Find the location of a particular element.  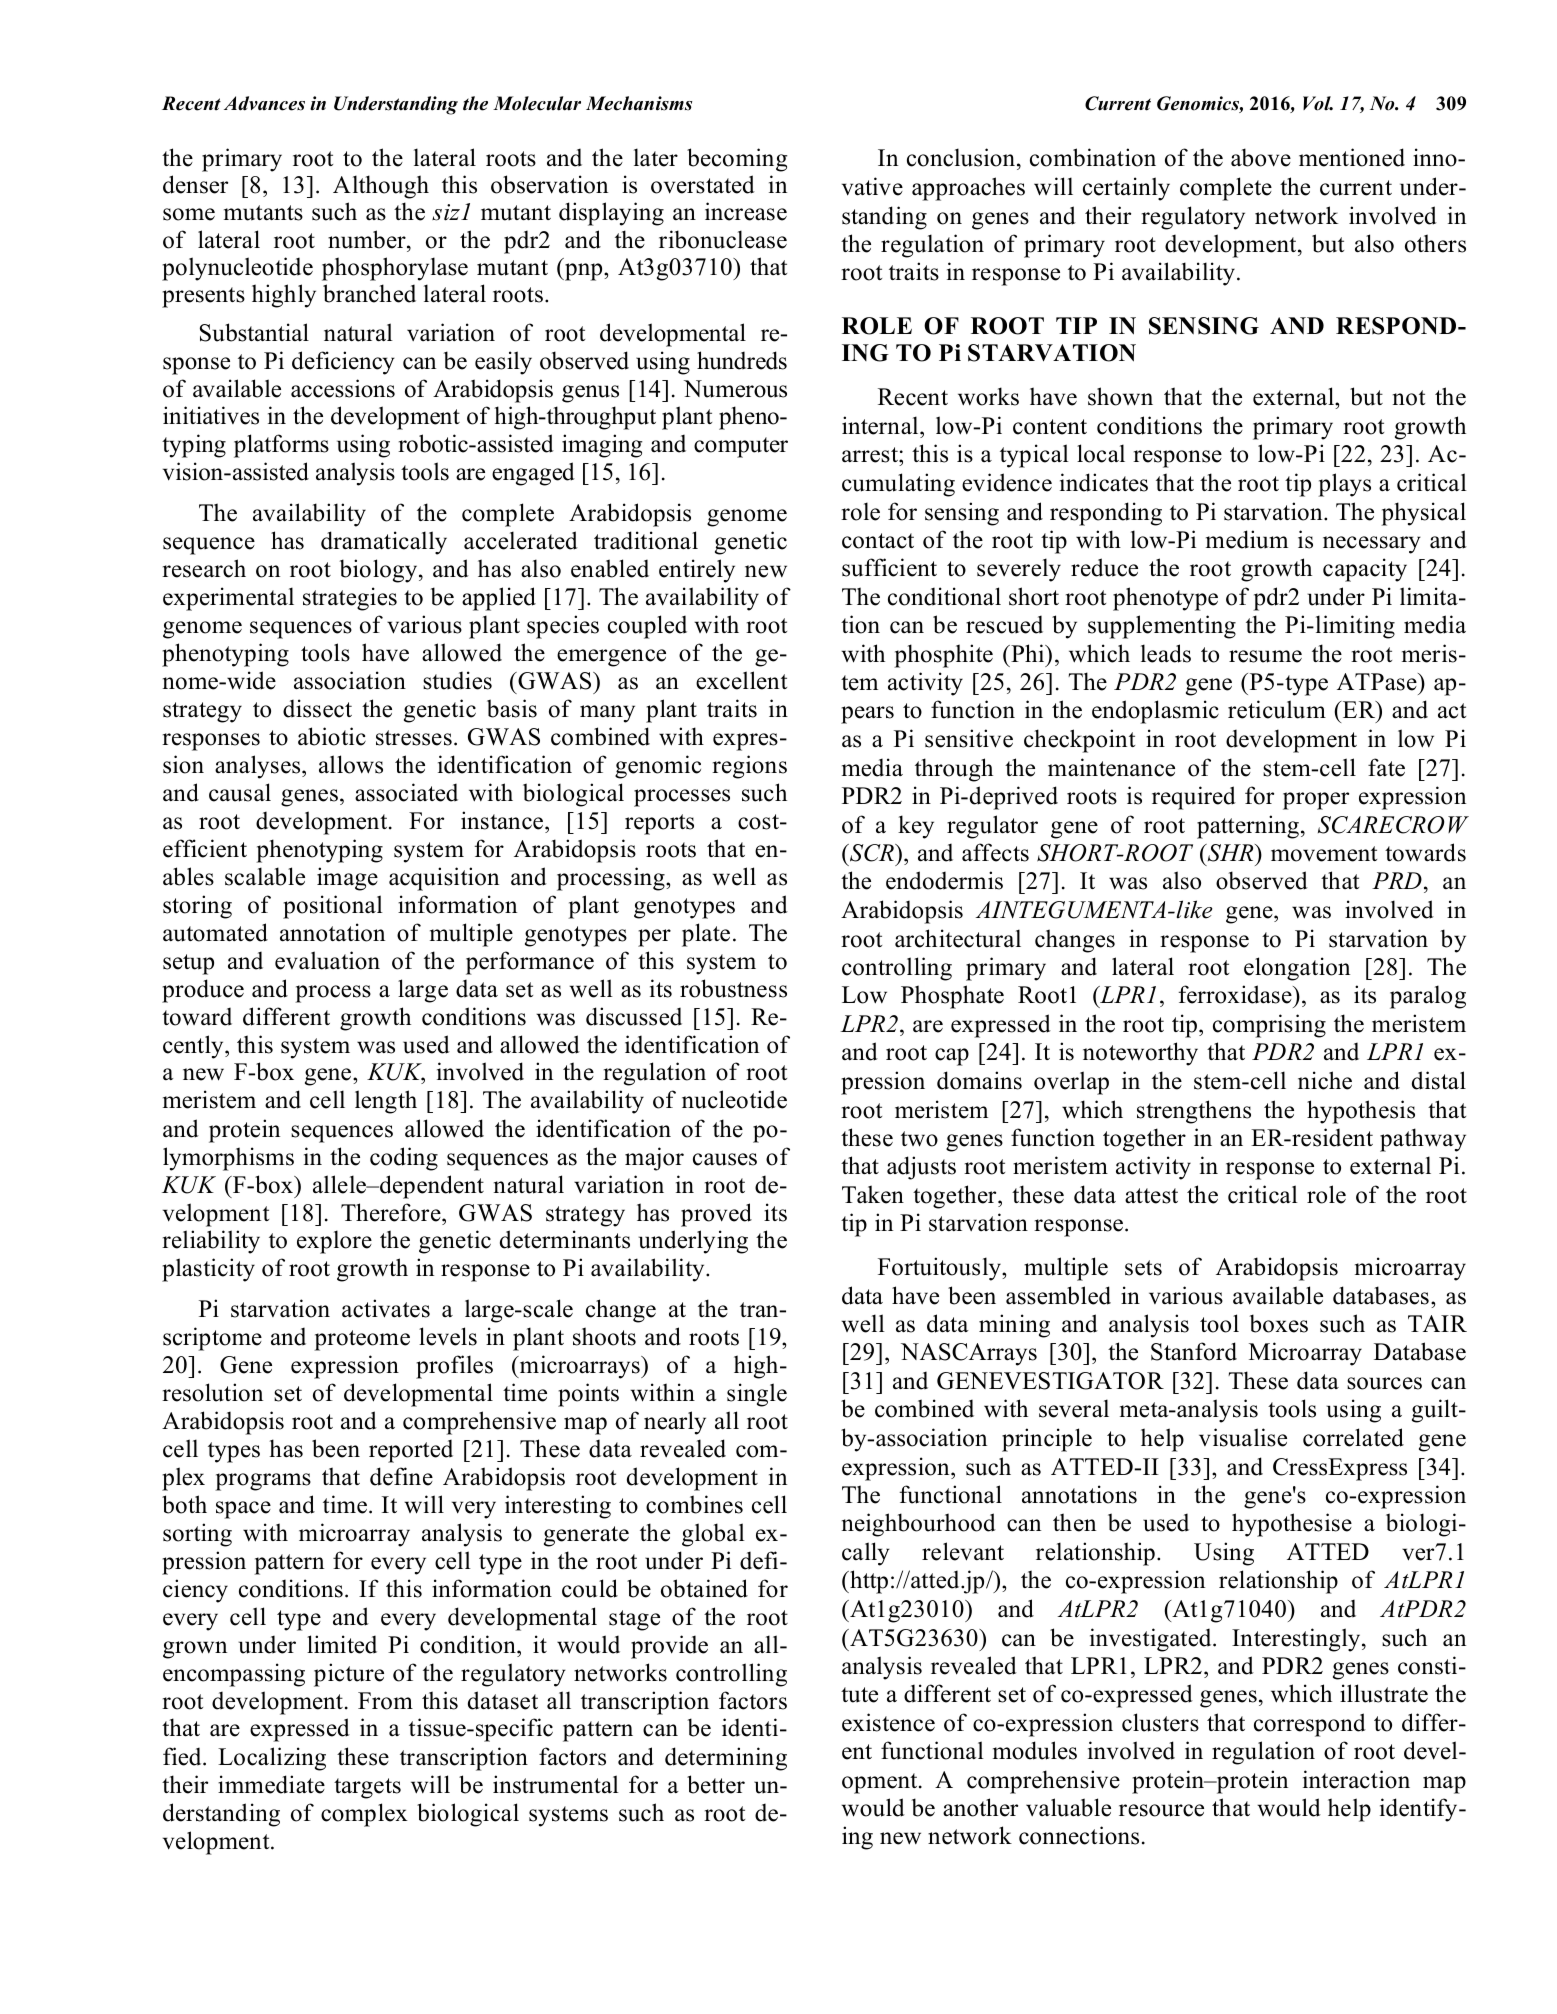

existence is located at coordinates (888, 1722).
